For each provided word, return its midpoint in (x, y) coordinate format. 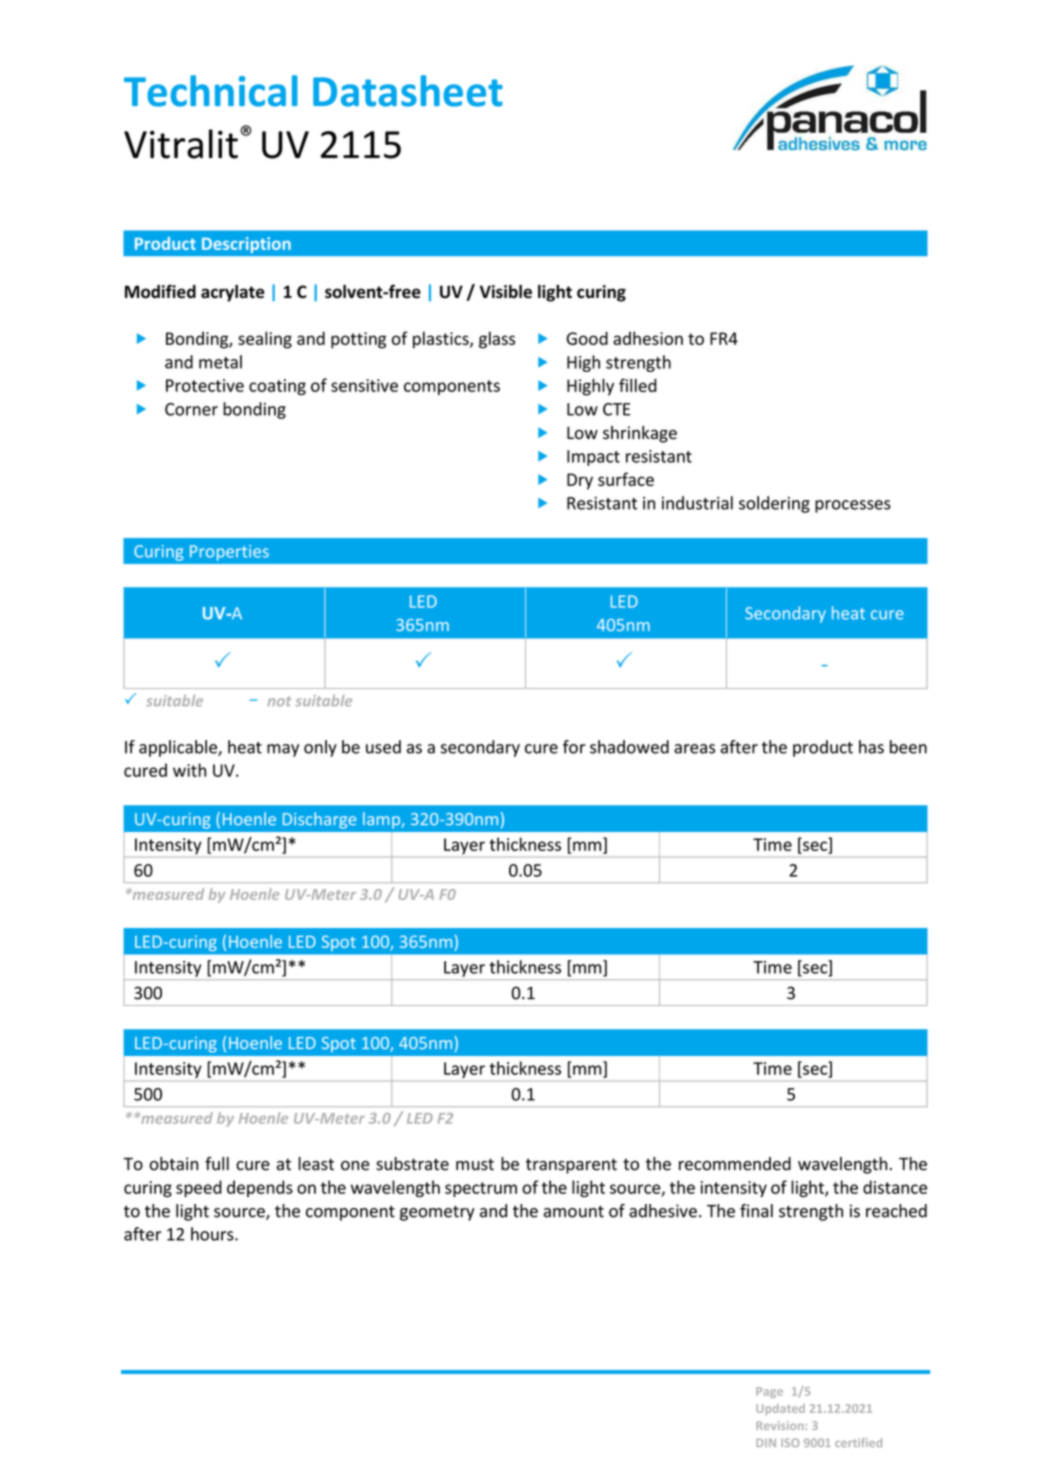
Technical (211, 91)
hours (213, 1234)
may (283, 750)
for (574, 747)
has (871, 747)
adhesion (648, 338)
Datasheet (408, 91)
